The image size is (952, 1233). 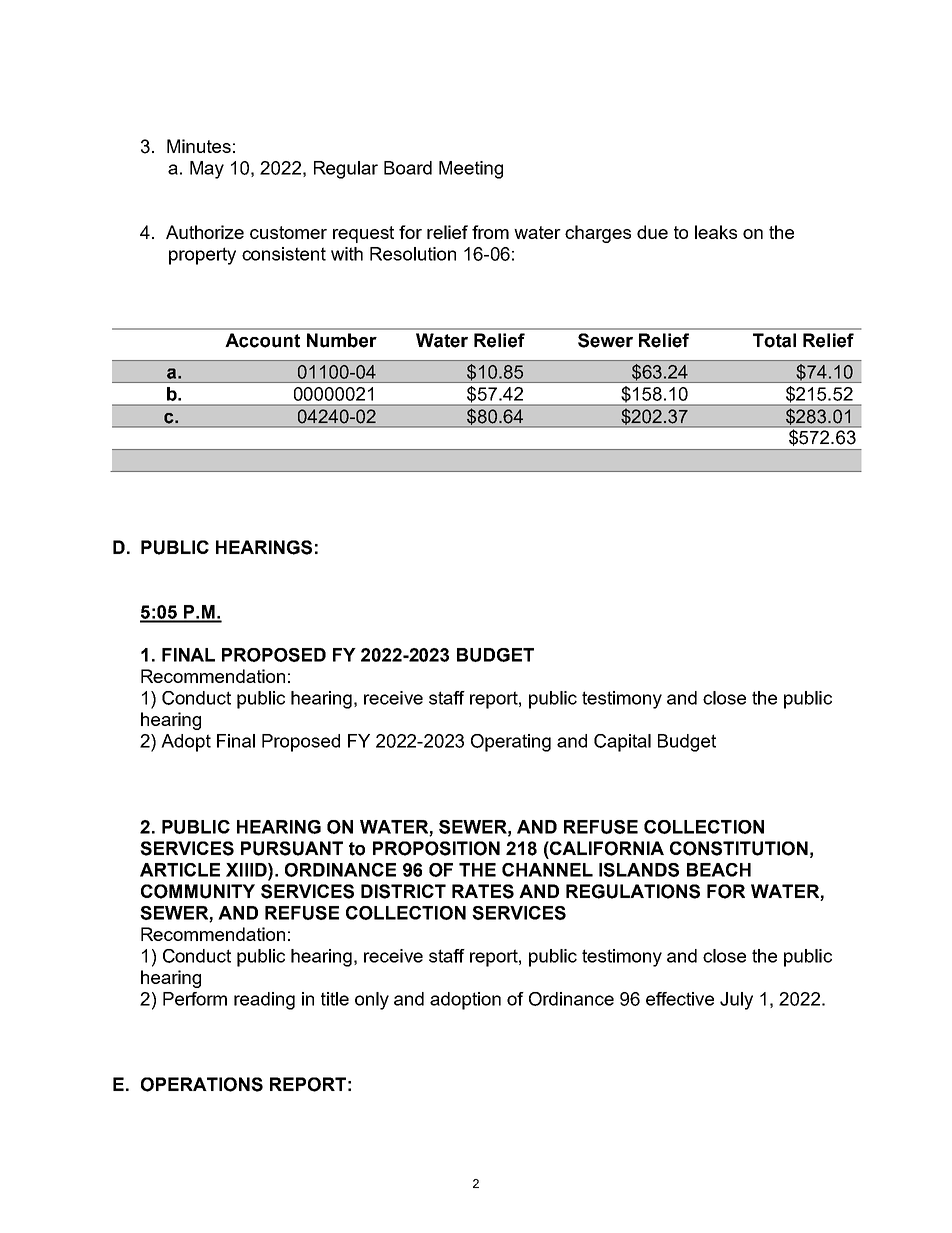 What do you see at coordinates (716, 232) in the document?
I see `leaks` at bounding box center [716, 232].
